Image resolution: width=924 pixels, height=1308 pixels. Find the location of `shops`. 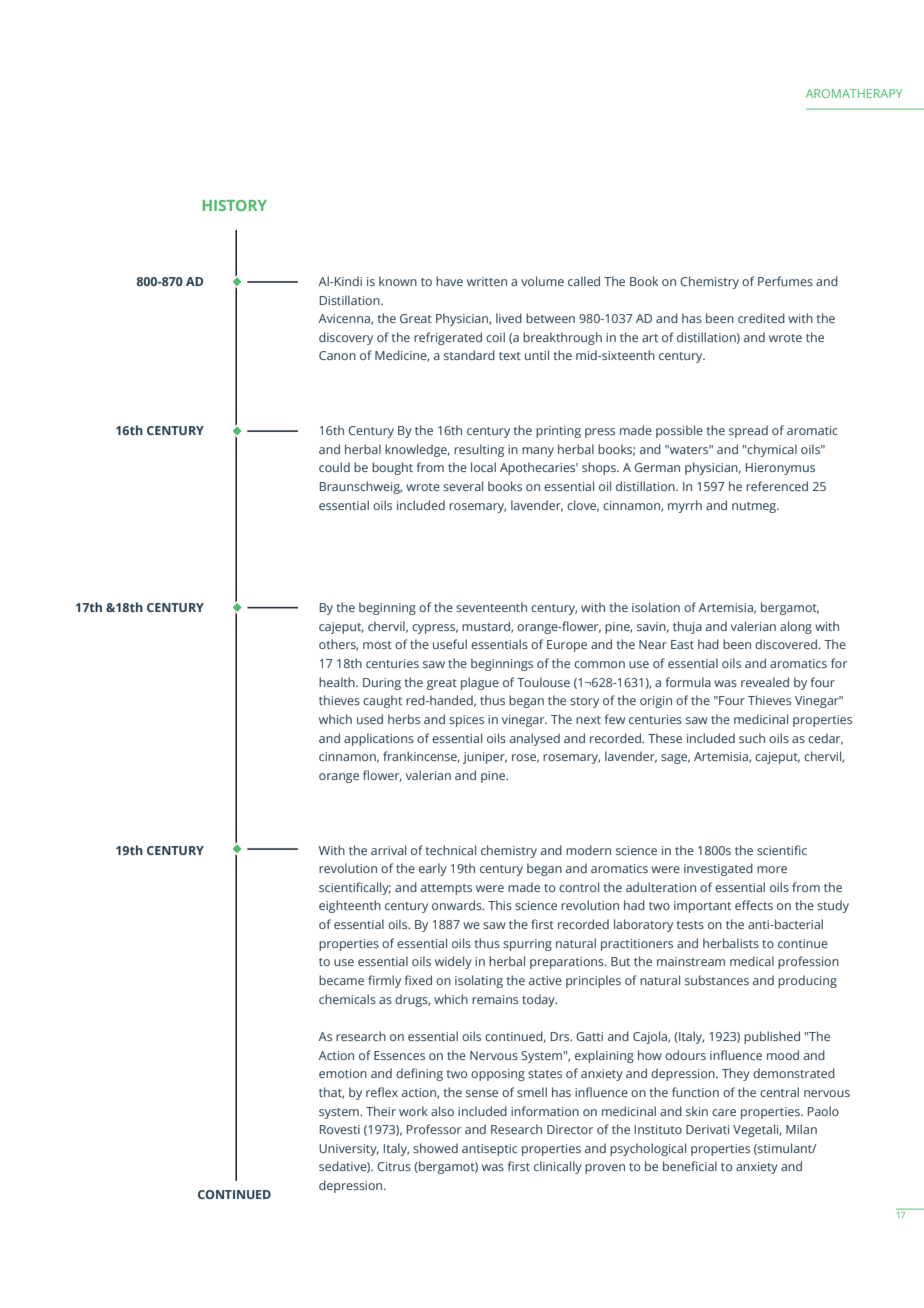

shops is located at coordinates (600, 468).
